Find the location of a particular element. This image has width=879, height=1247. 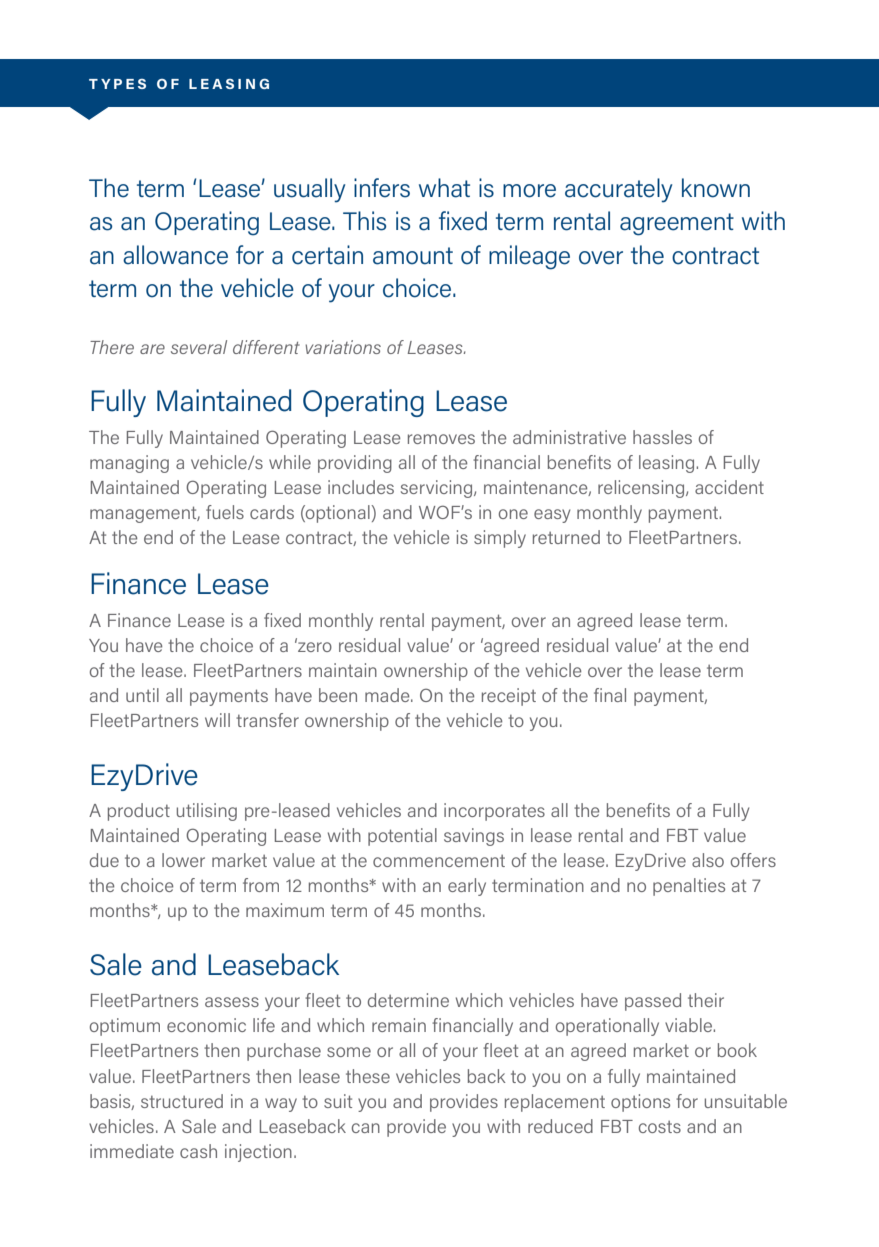

fuels is located at coordinates (225, 512).
